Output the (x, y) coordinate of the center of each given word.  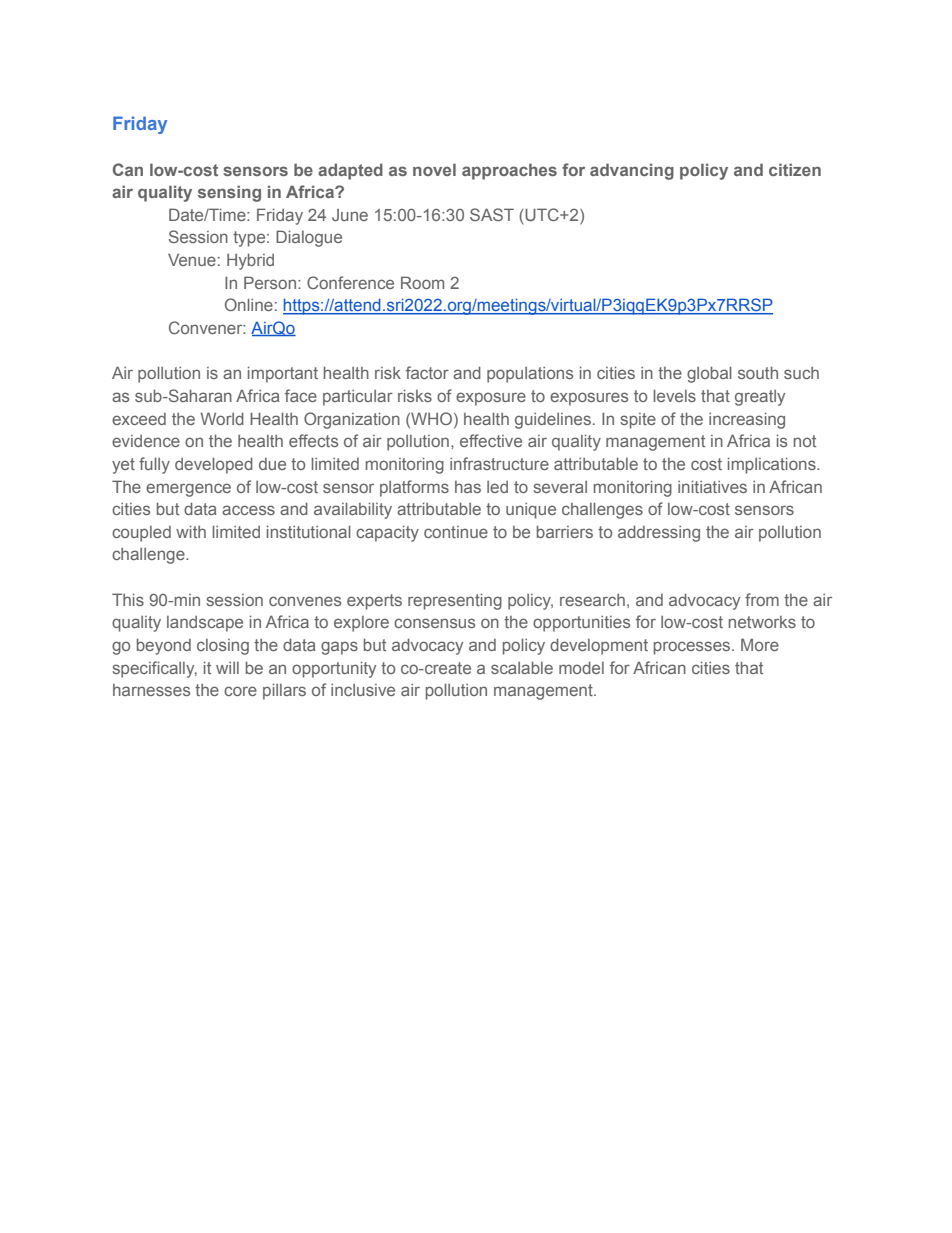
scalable (522, 667)
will (227, 668)
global (709, 374)
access (248, 510)
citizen (795, 169)
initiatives (712, 486)
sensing (229, 193)
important (283, 374)
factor (427, 372)
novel (434, 169)
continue (456, 532)
